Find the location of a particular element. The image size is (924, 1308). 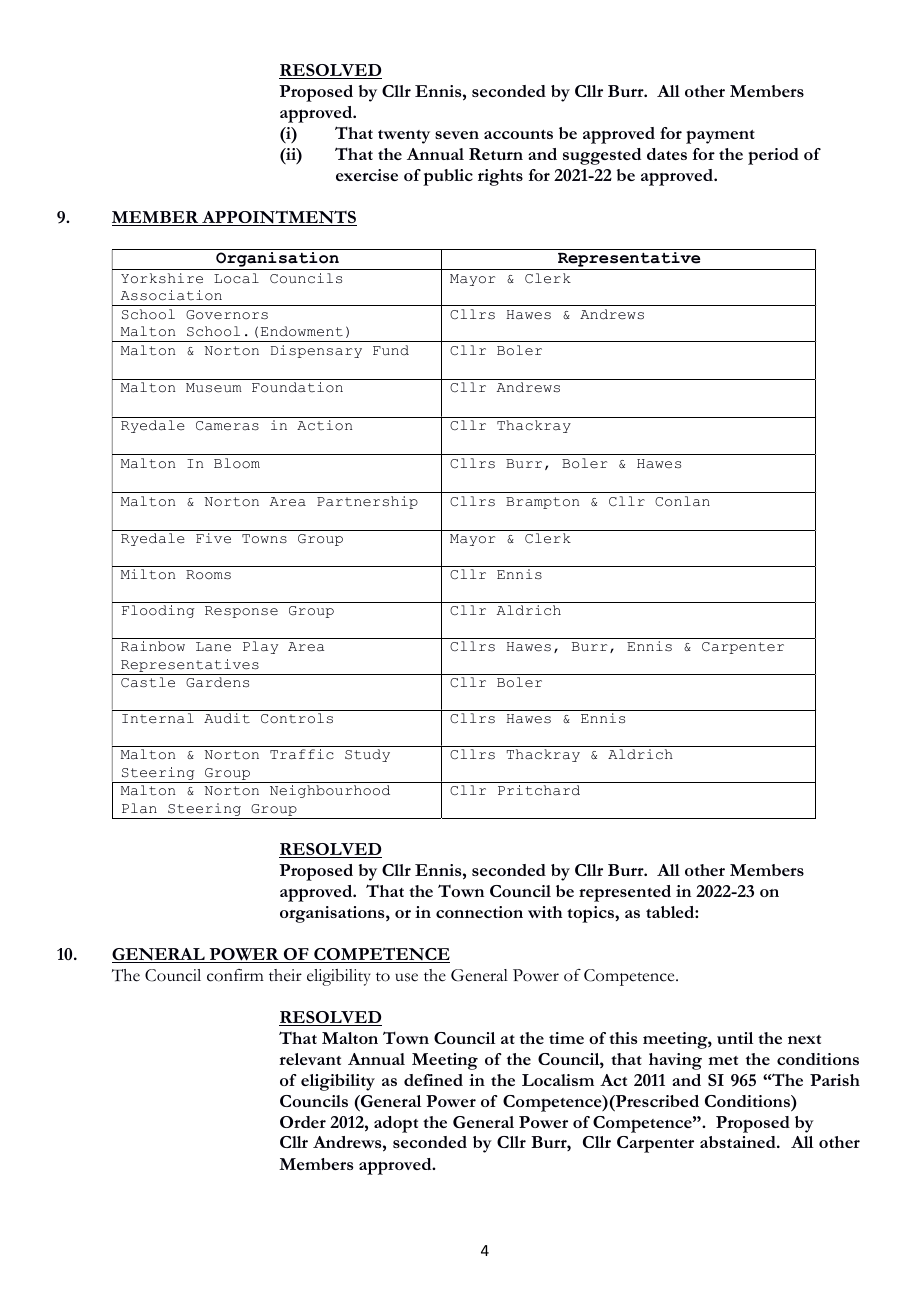

Bloom is located at coordinates (237, 463).
